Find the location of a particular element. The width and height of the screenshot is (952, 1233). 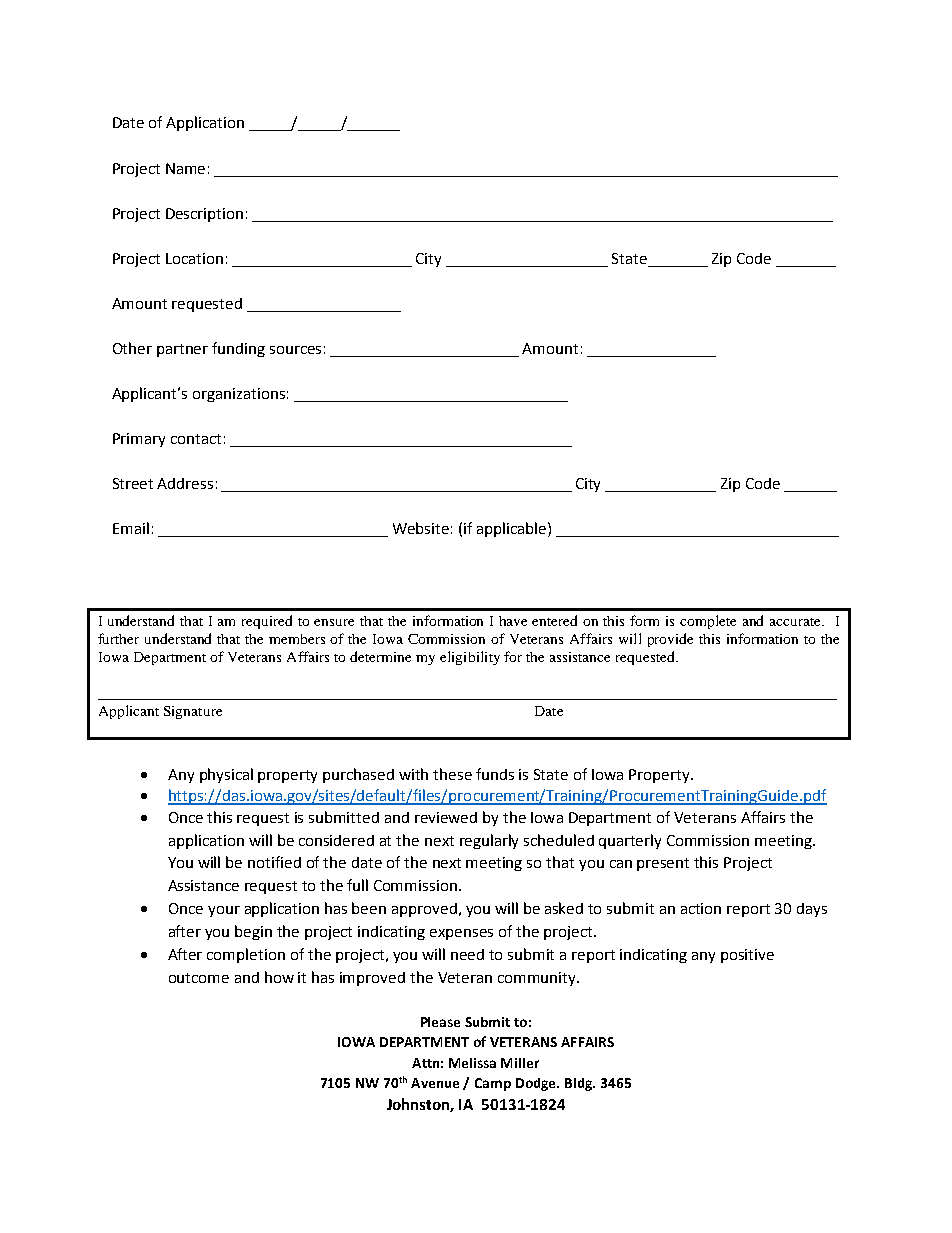

complete is located at coordinates (708, 622).
